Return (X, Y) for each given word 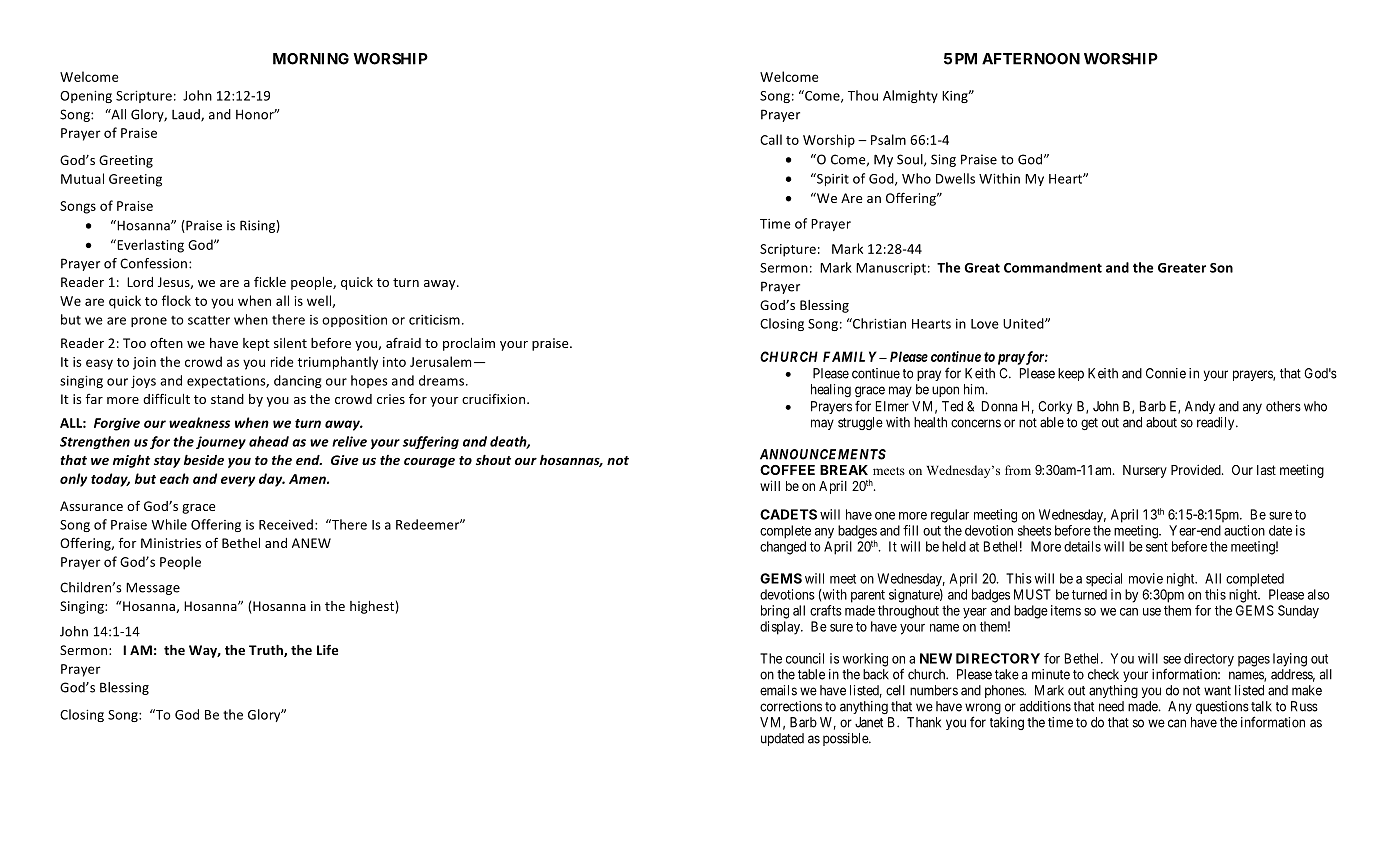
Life (327, 650)
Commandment (1053, 267)
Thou (863, 95)
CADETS (788, 514)
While (169, 524)
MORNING (311, 59)
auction (1244, 530)
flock (176, 300)
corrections (791, 706)
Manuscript (891, 269)
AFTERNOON (1031, 59)
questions (1222, 707)
